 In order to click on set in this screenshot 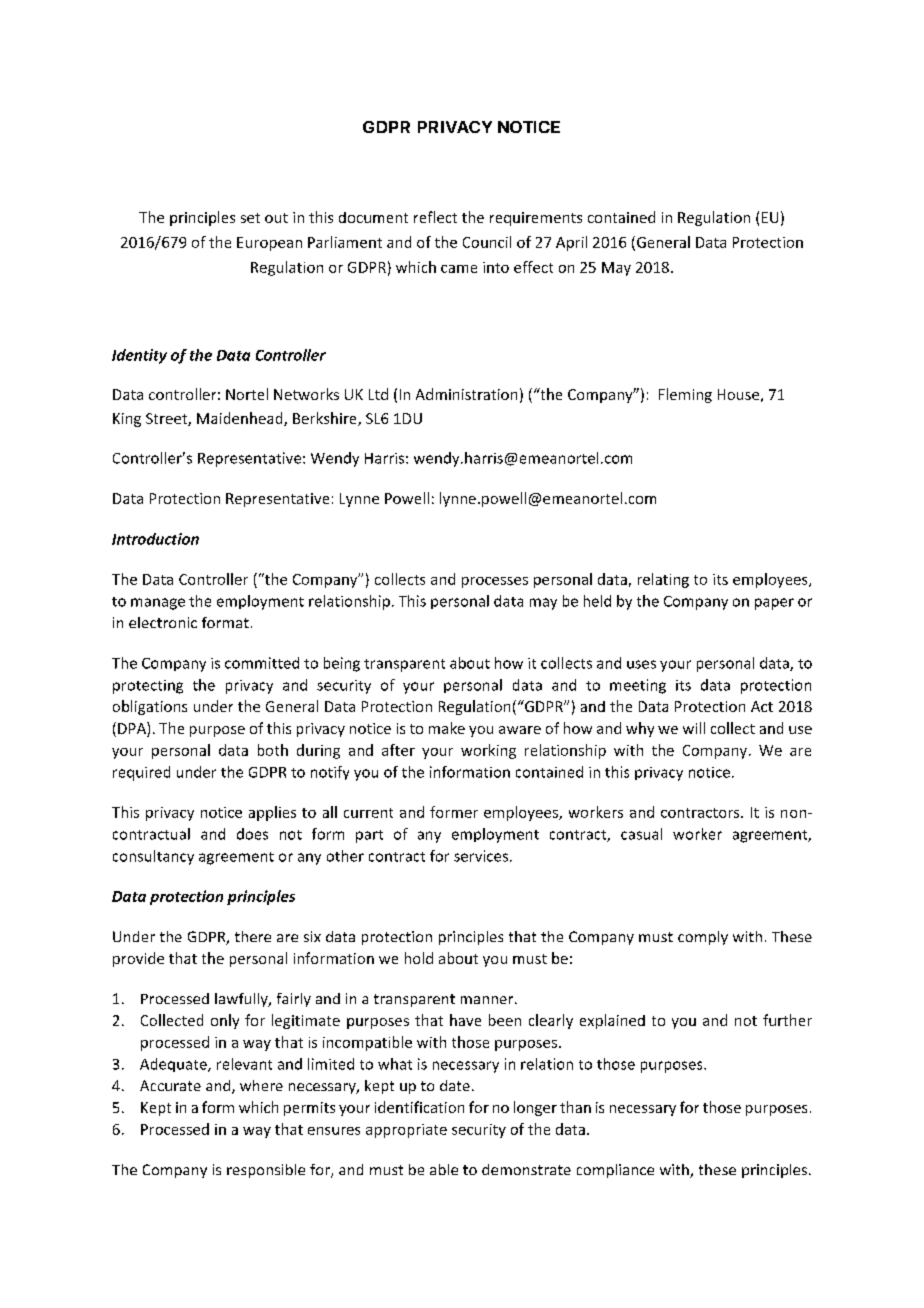, I will do `click(250, 218)`.
